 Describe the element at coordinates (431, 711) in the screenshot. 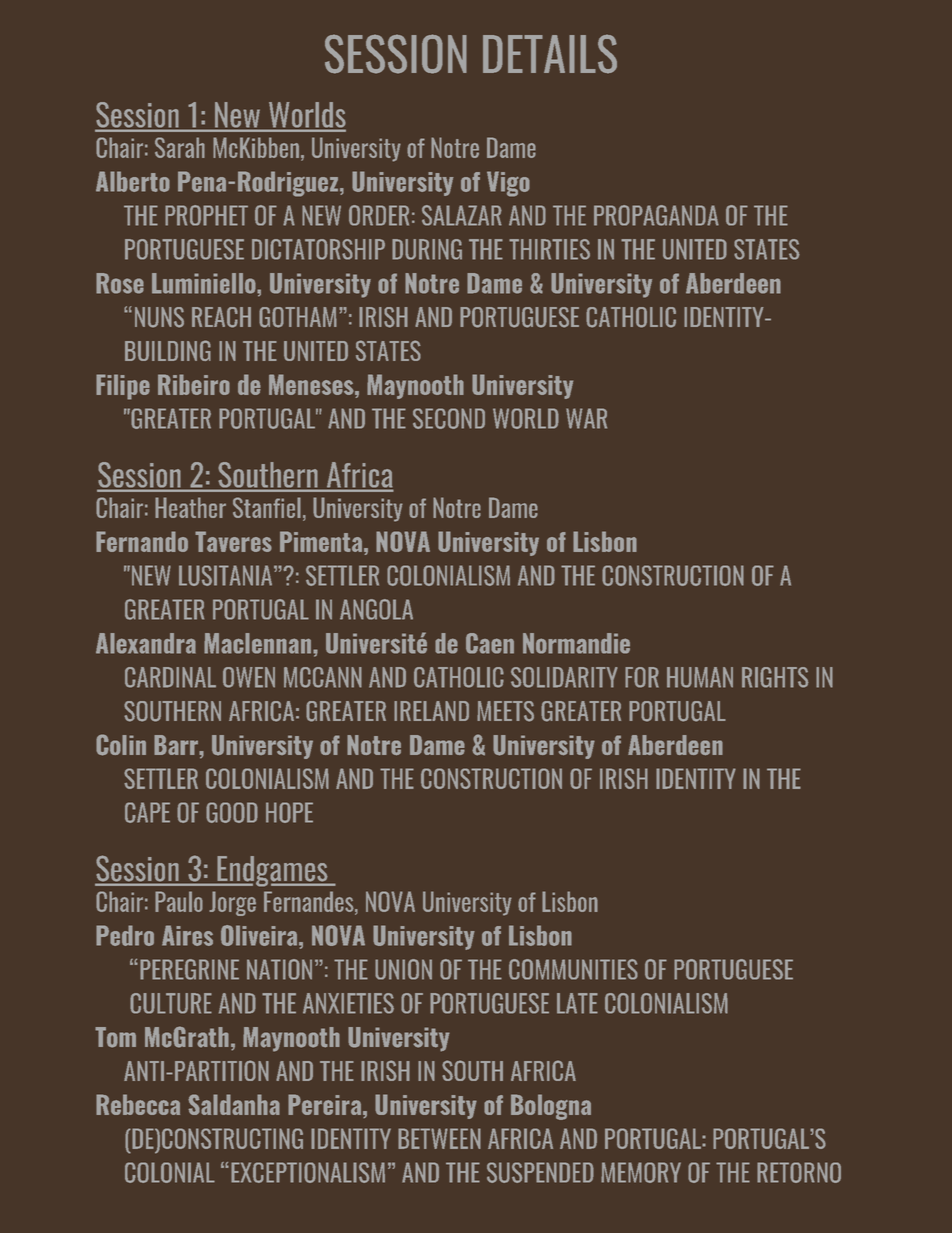

I see `IRELAND` at that location.
